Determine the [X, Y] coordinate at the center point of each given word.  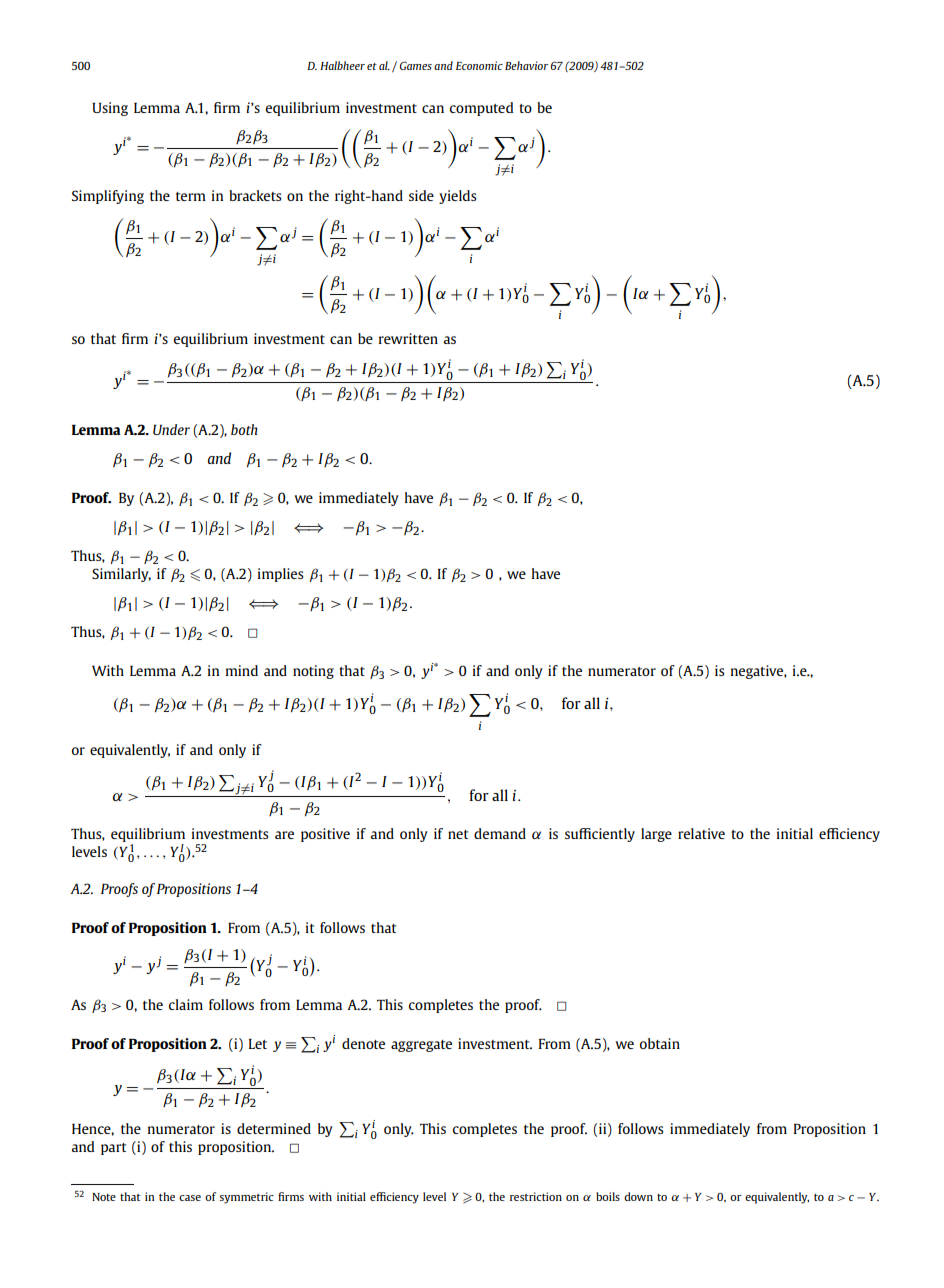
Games [416, 65]
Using [110, 109]
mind [242, 670]
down [638, 1196]
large [656, 835]
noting [313, 672]
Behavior [526, 65]
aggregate [421, 1046]
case [190, 1198]
